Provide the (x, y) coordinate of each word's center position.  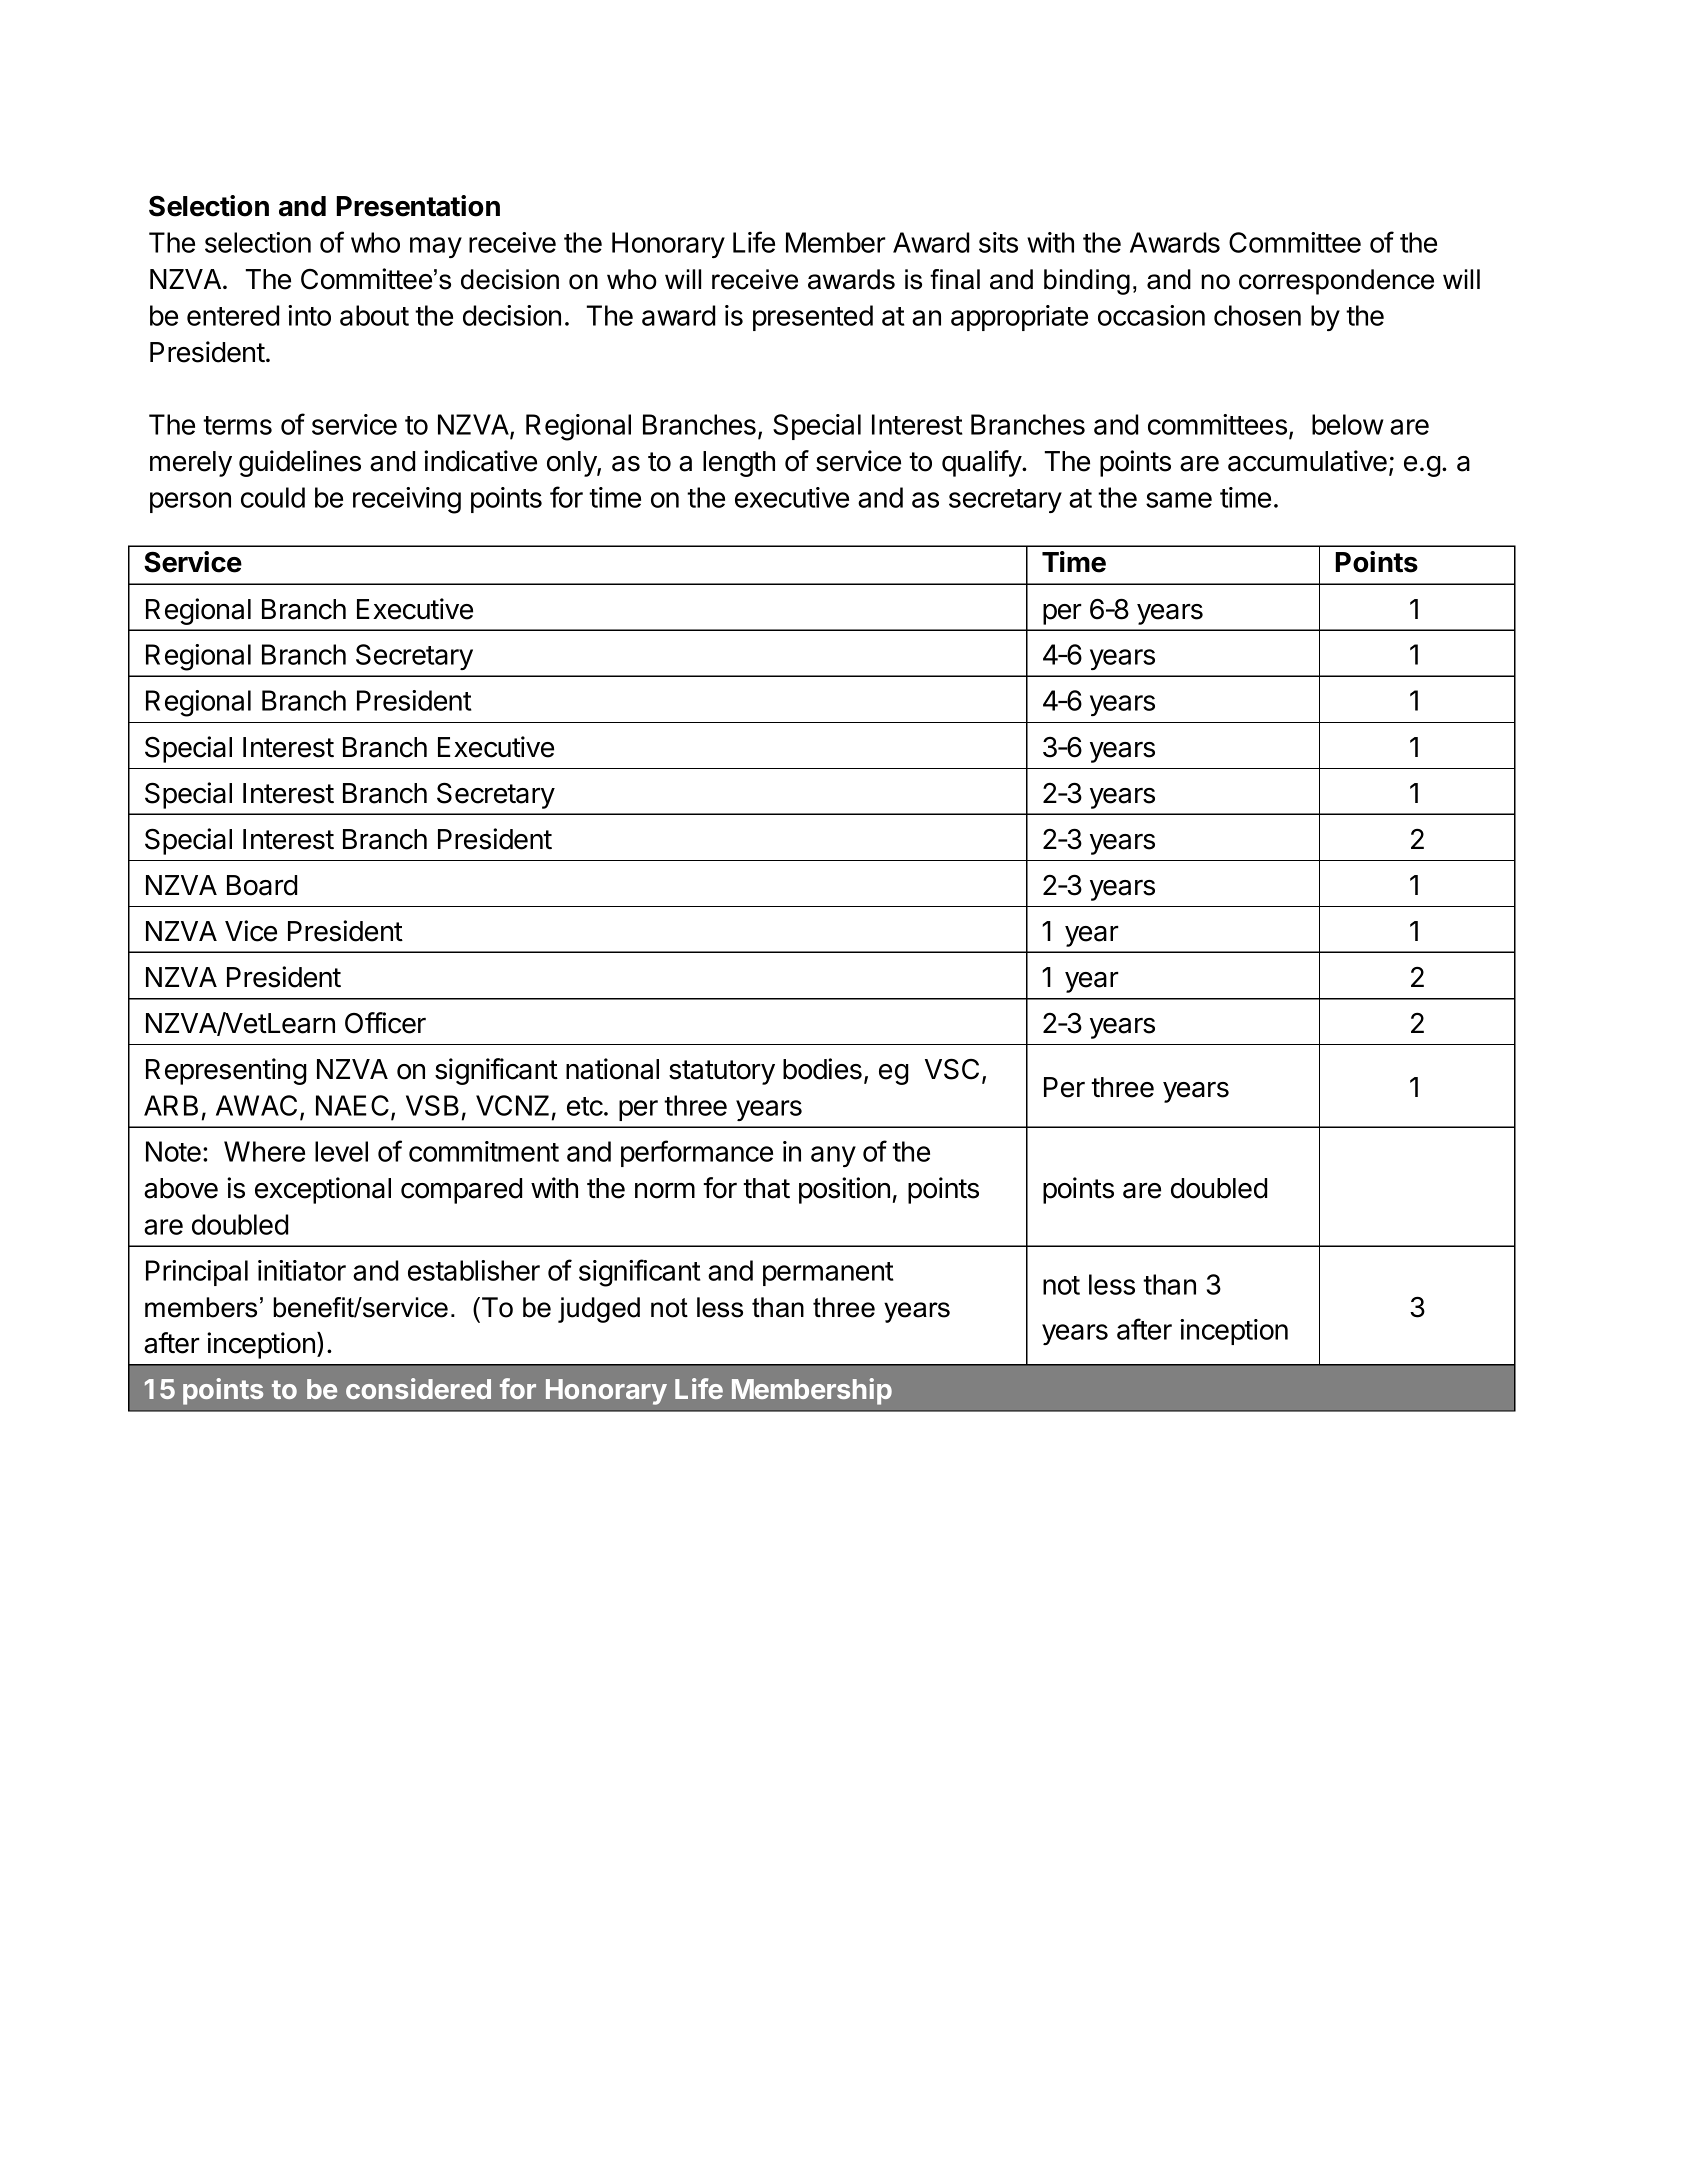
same (1179, 500)
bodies (822, 1069)
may (436, 247)
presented (813, 318)
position (844, 1190)
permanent (828, 1274)
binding (1087, 282)
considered (418, 1388)
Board (262, 885)
